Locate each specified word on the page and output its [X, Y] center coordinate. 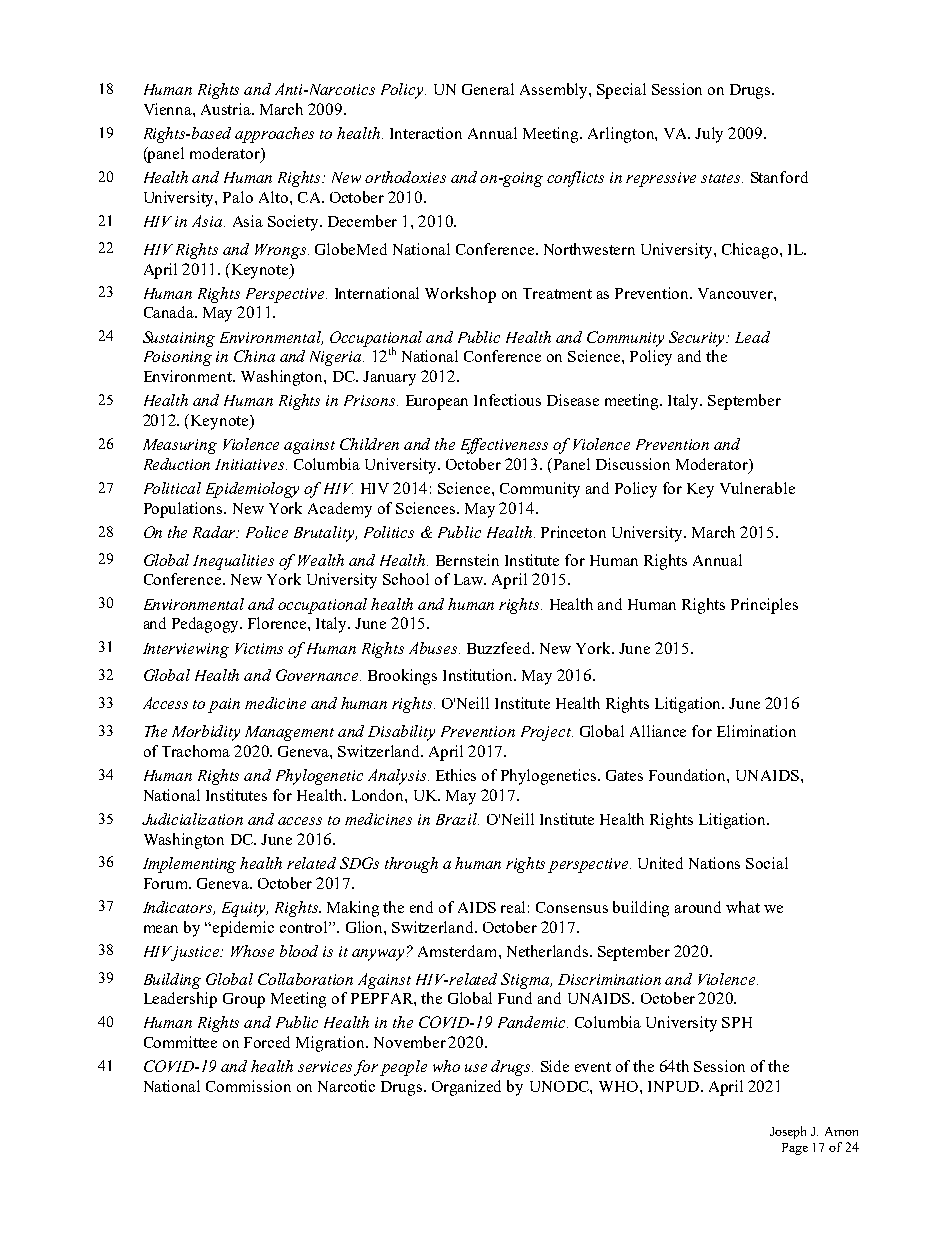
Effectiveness [504, 446]
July [709, 135]
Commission [248, 1086]
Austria [227, 109]
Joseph [788, 1132]
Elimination [756, 731]
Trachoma [196, 751]
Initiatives [251, 464]
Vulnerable [757, 488]
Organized [466, 1088]
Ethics [456, 775]
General [488, 89]
